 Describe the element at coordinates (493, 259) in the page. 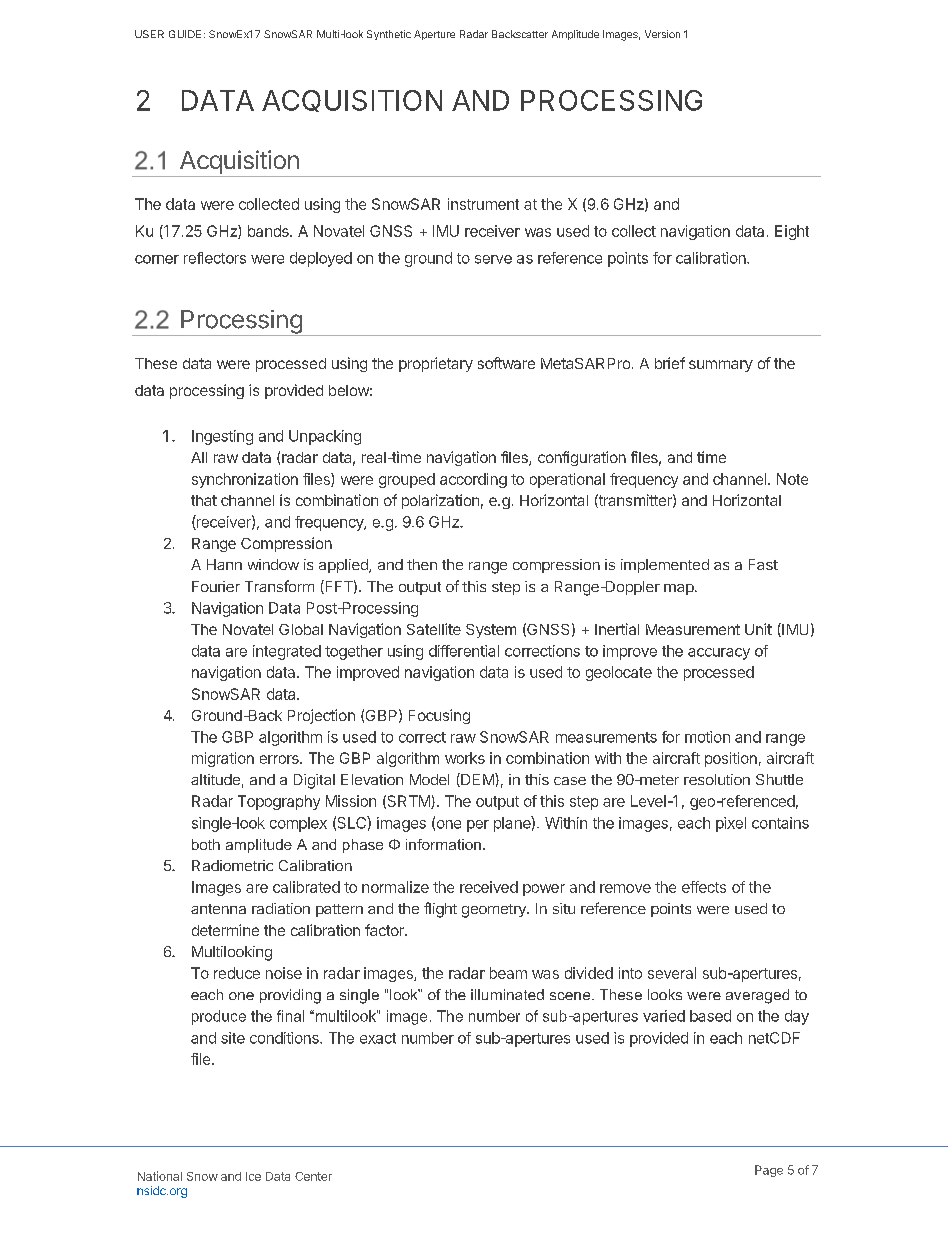

I see `serve` at that location.
